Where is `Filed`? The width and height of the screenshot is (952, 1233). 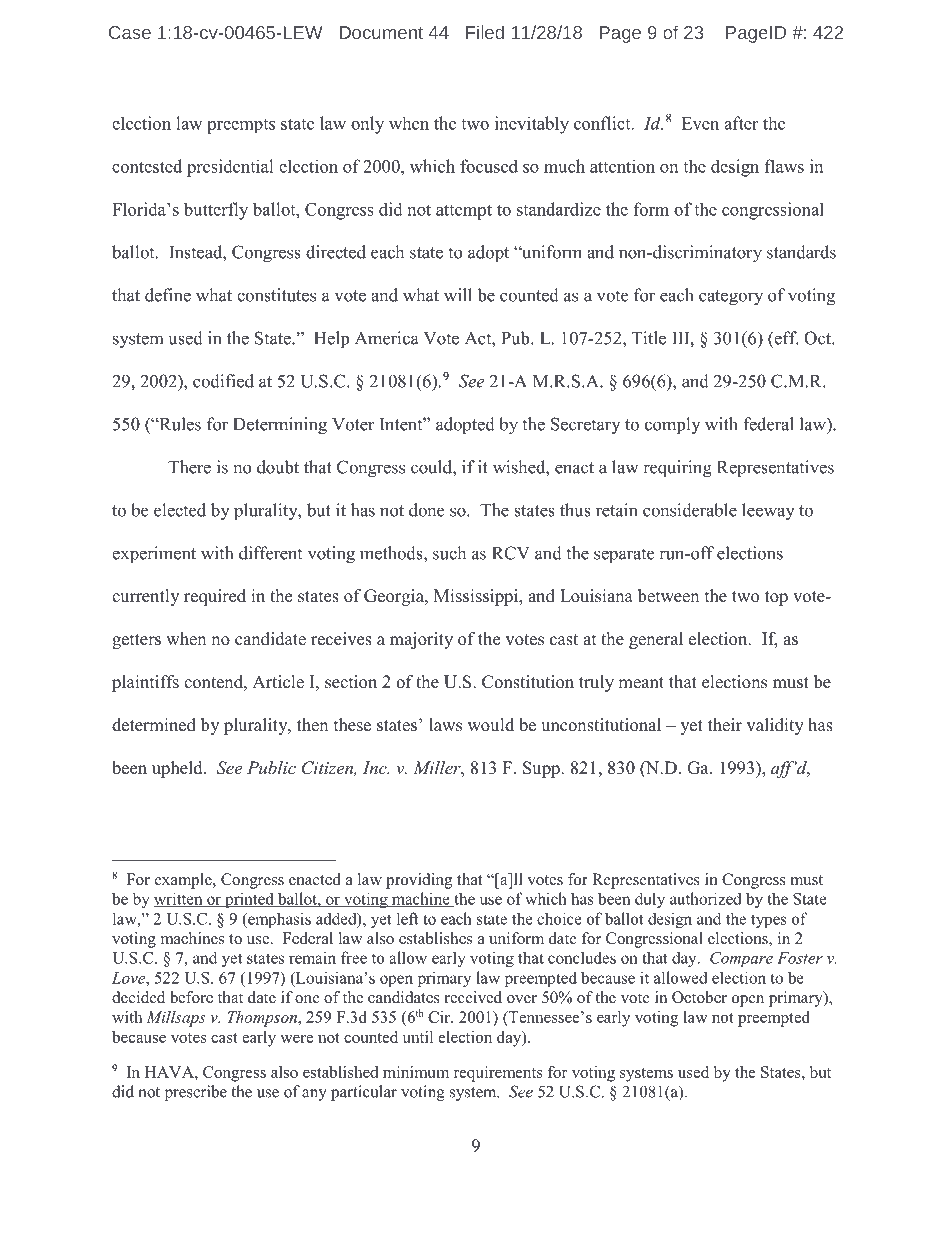 Filed is located at coordinates (485, 32).
